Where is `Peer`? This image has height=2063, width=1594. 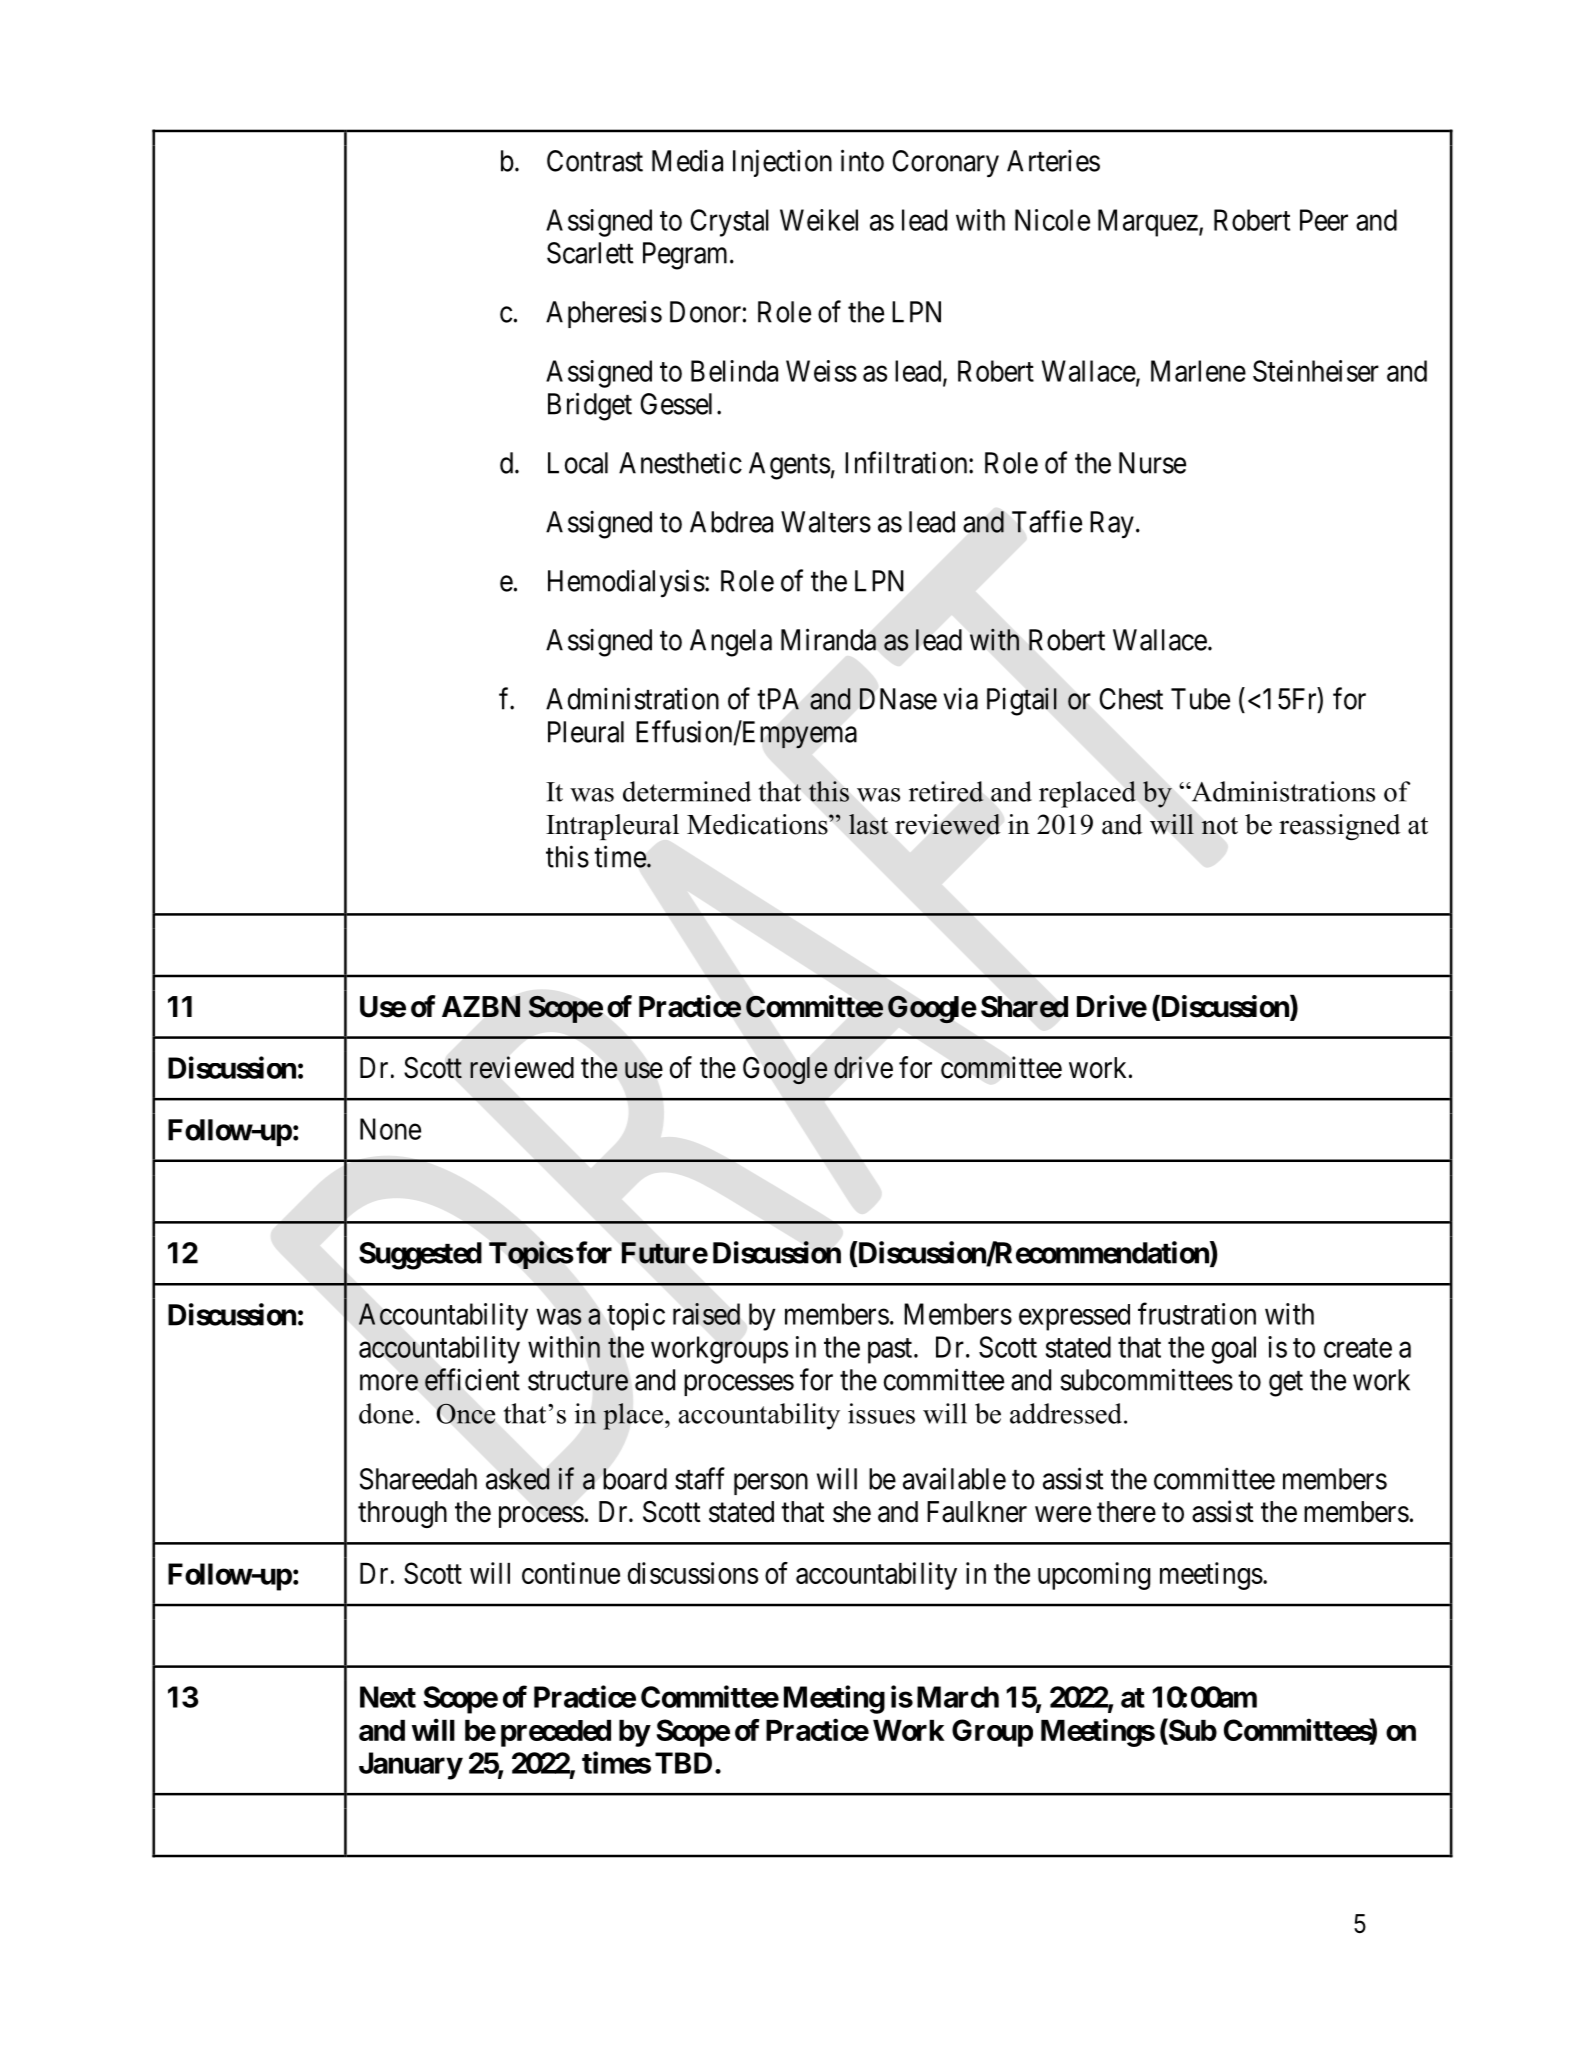 Peer is located at coordinates (1324, 220).
